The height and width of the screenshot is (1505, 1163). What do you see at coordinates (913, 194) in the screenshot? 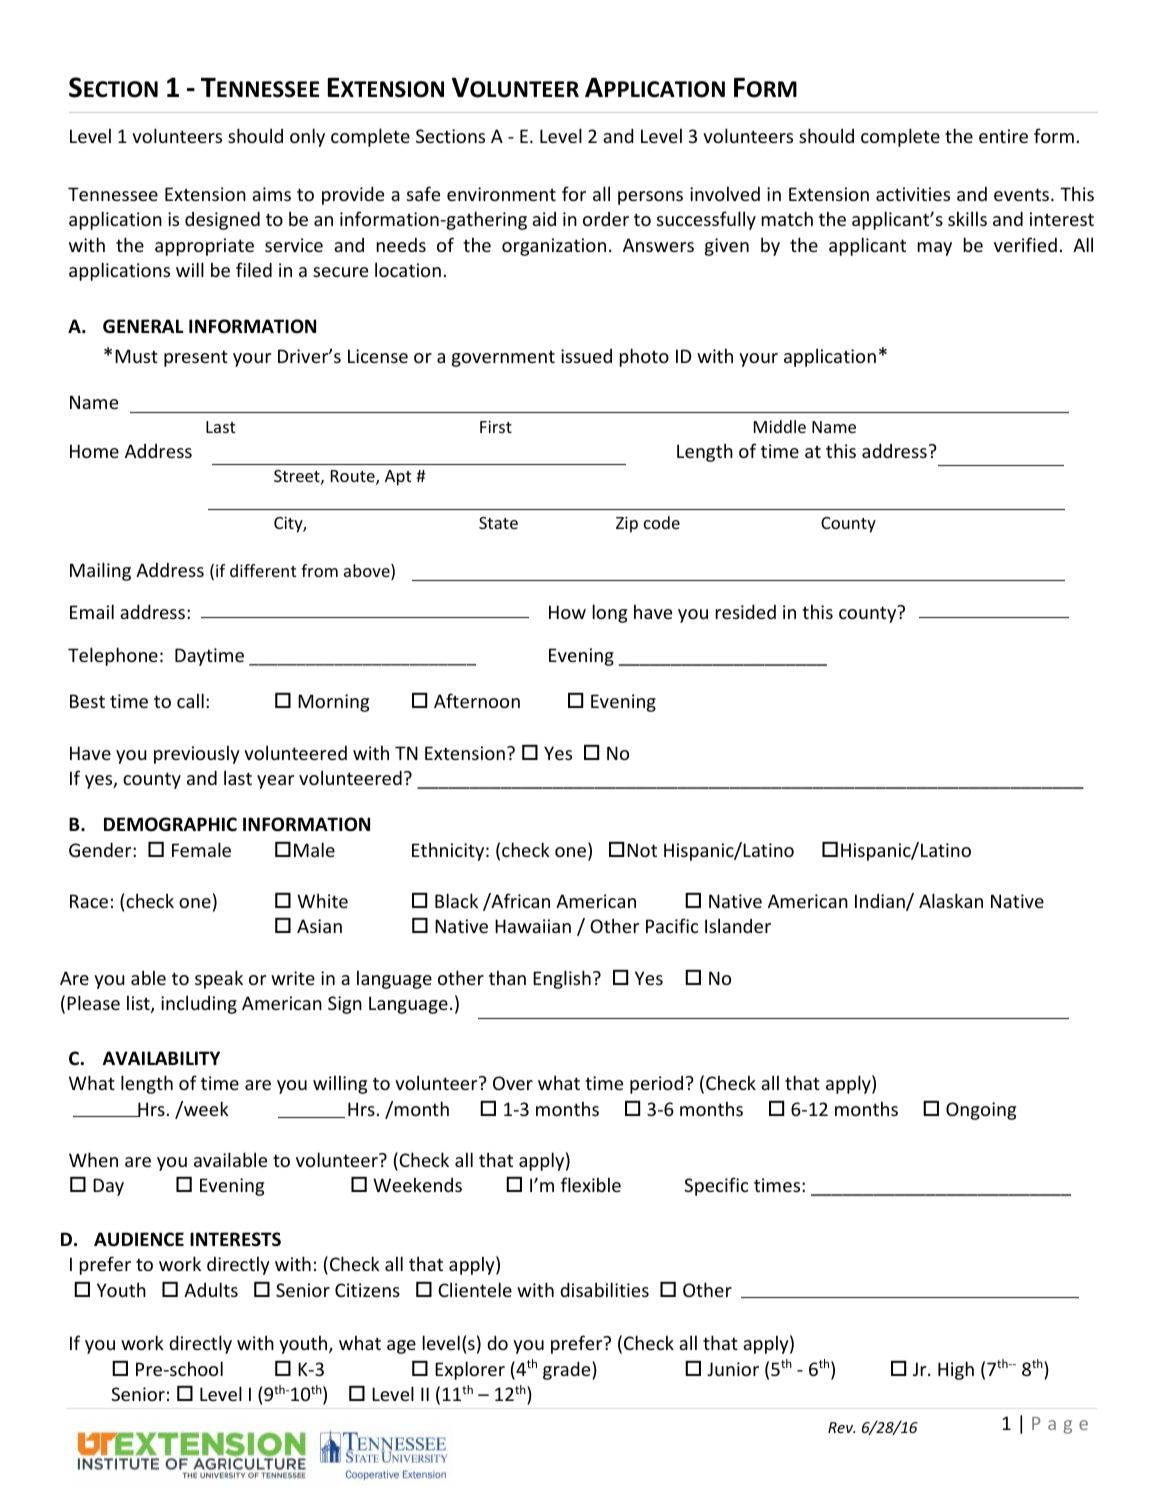
I see `activities` at bounding box center [913, 194].
